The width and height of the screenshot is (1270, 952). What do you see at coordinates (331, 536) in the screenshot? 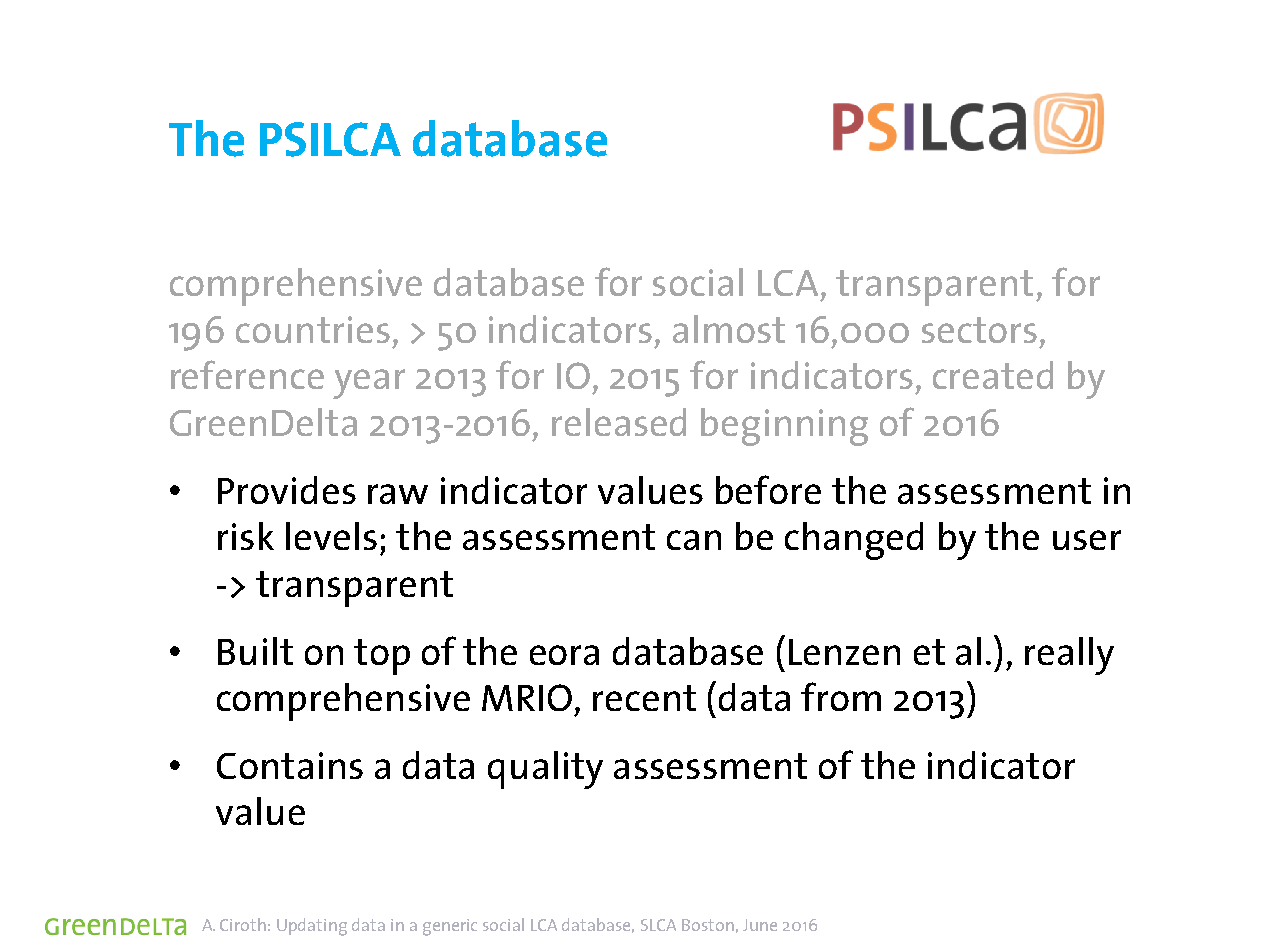
I see `levels` at bounding box center [331, 536].
